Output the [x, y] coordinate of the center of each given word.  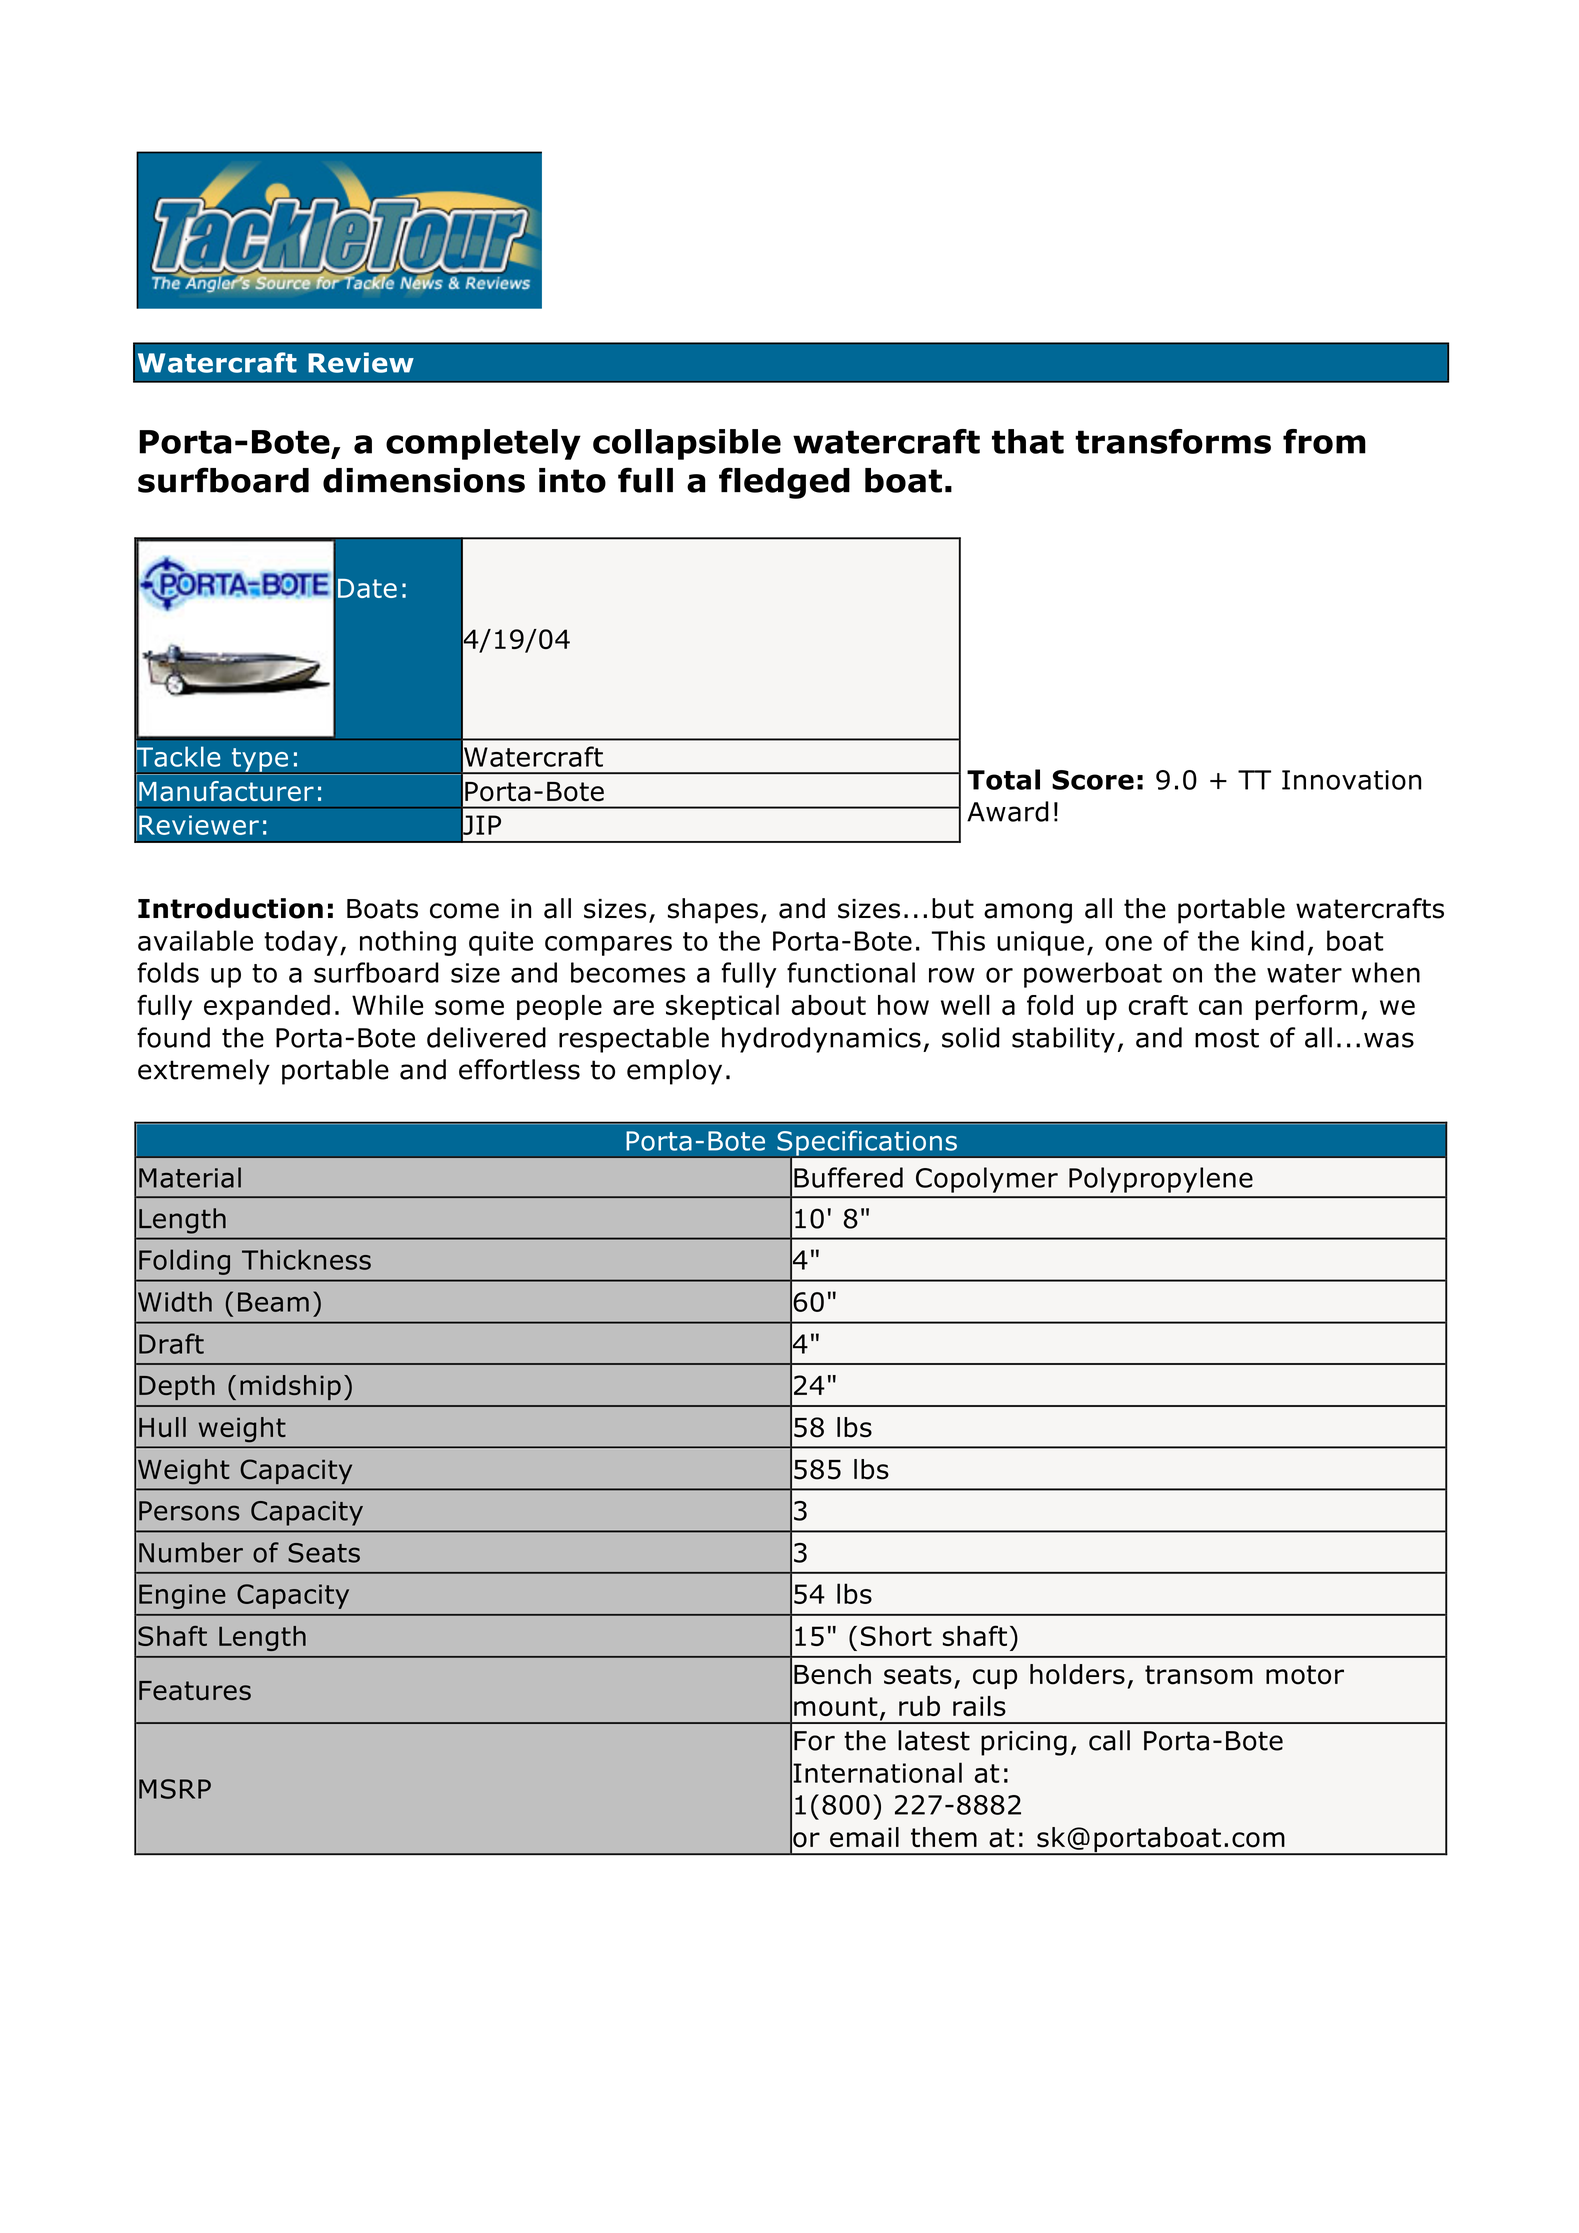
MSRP [175, 1789]
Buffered [848, 1177]
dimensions [424, 480]
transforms [1173, 441]
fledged [784, 483]
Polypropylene [1161, 1180]
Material [190, 1177]
